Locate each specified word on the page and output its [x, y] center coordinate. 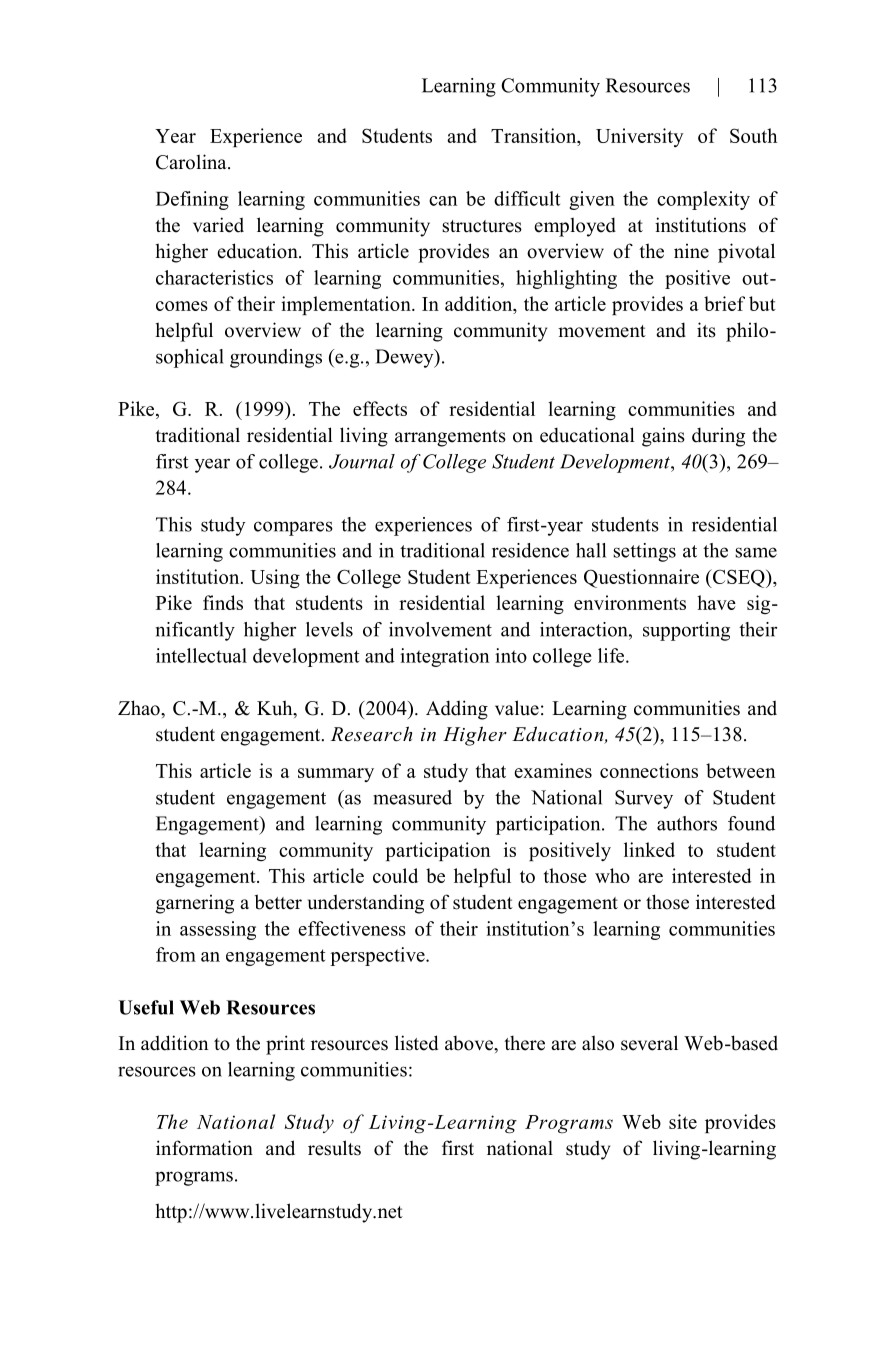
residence [530, 550]
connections [649, 770]
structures [482, 226]
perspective [378, 956]
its [706, 330]
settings [644, 552]
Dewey [405, 358]
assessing [218, 930]
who [612, 875]
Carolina [192, 162]
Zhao [140, 708]
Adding [457, 710]
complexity [703, 200]
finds [223, 602]
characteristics [214, 277]
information [204, 1148]
